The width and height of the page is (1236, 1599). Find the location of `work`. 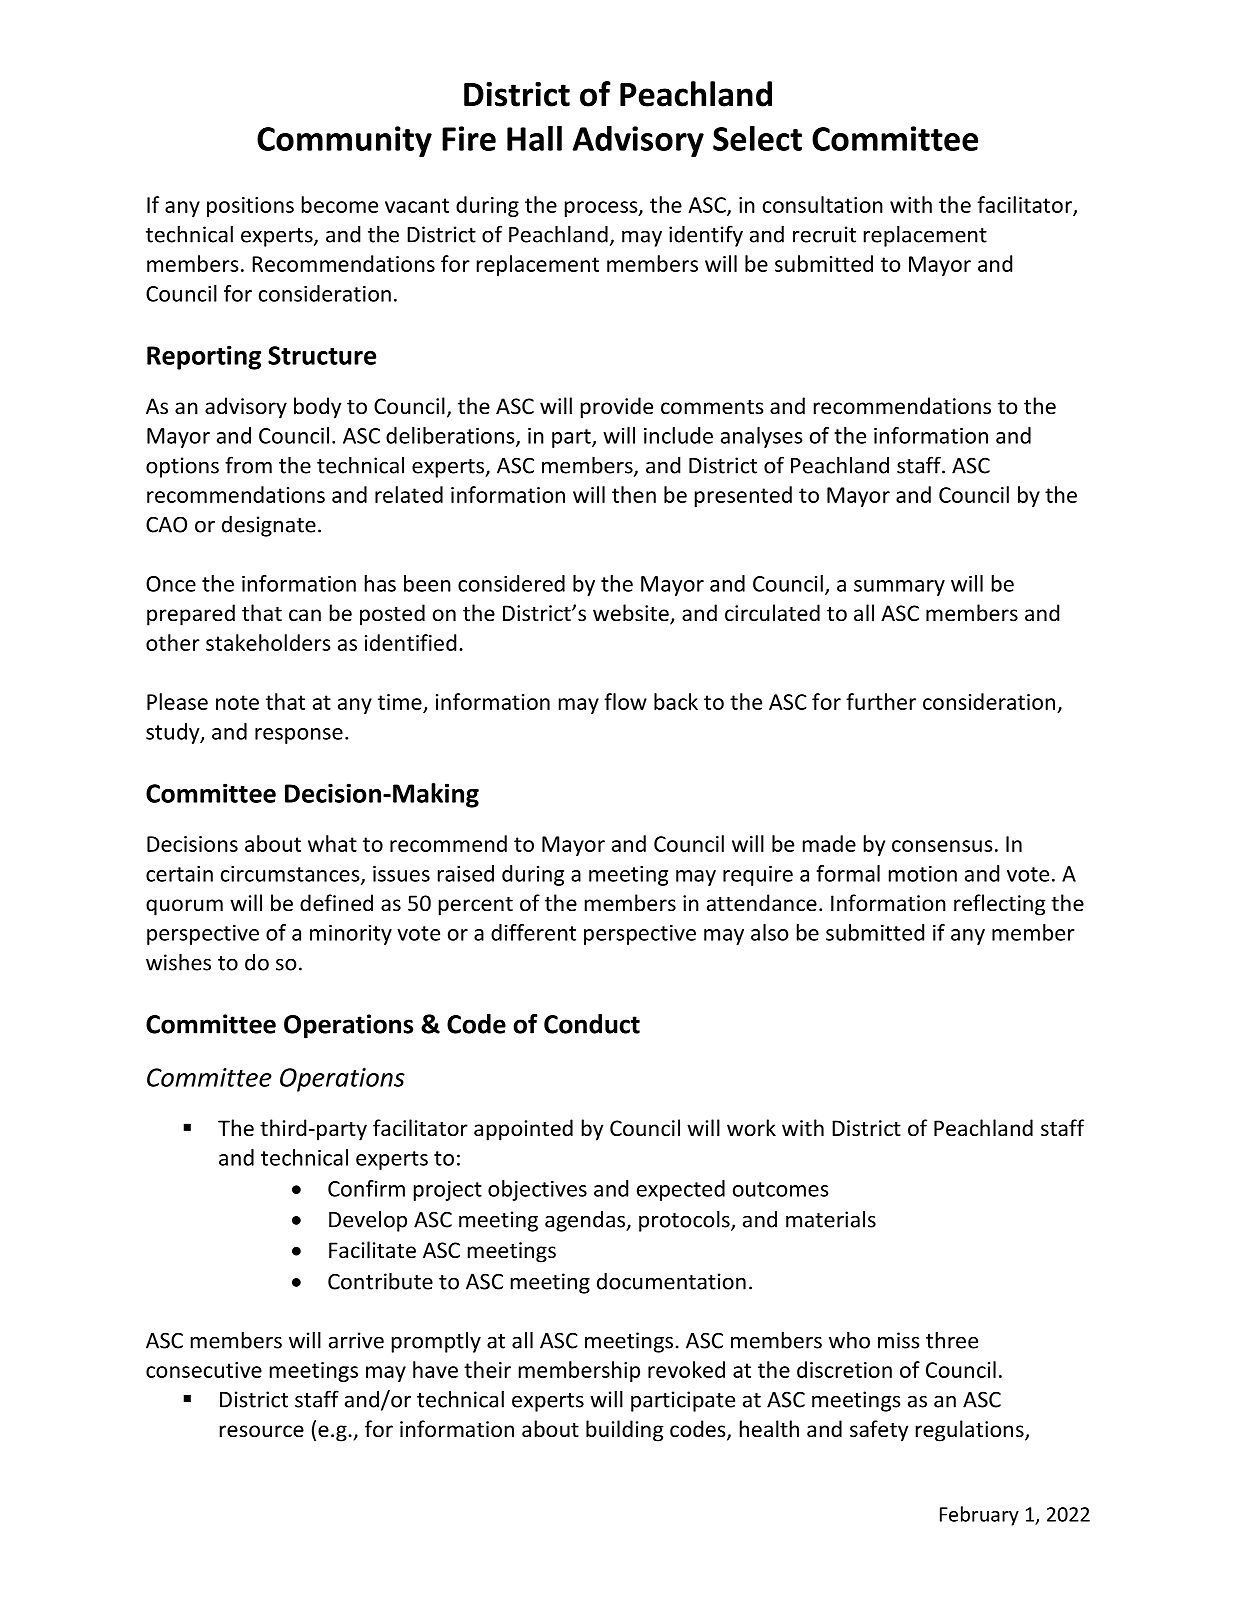

work is located at coordinates (751, 1127).
